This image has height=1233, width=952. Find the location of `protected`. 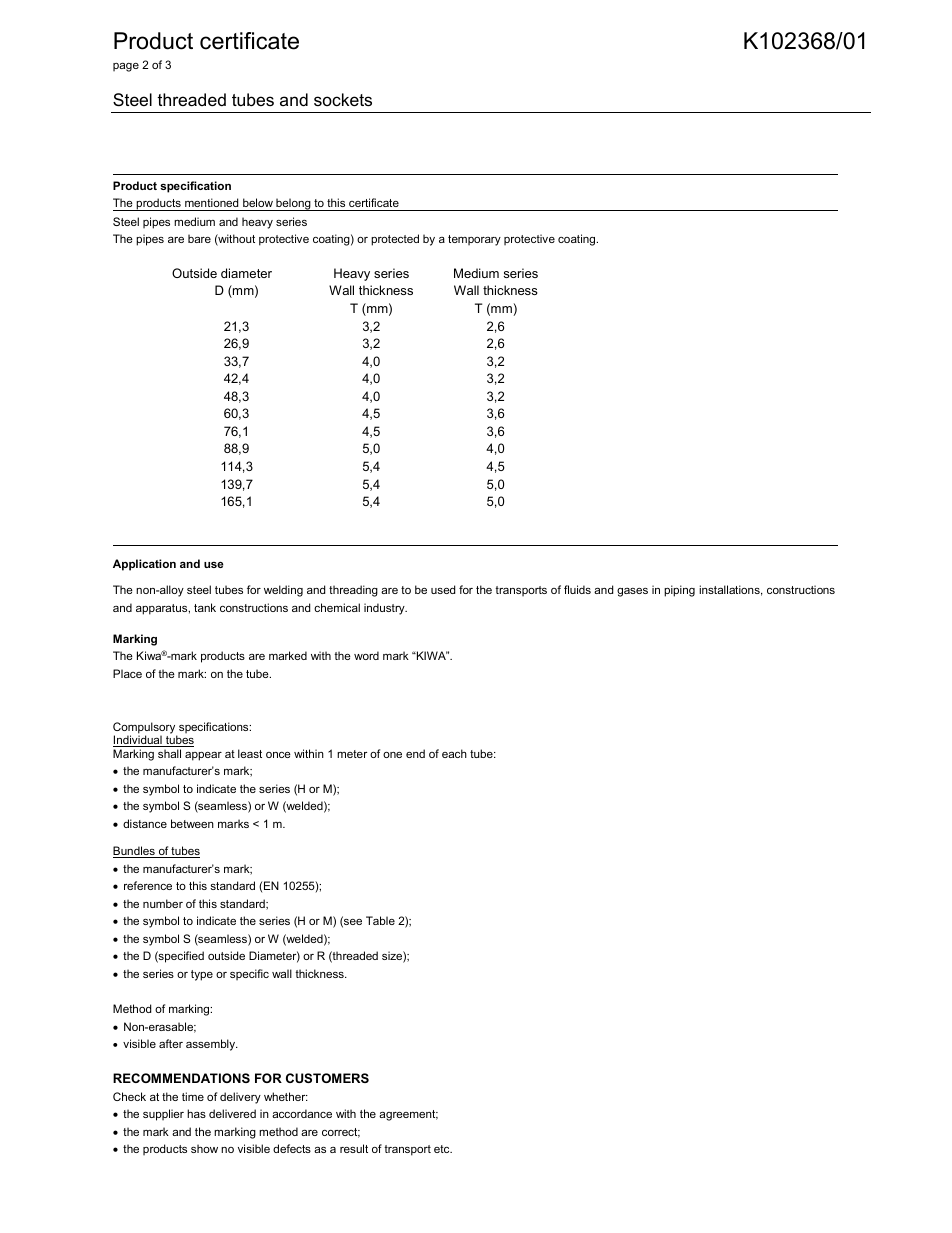

protected is located at coordinates (395, 240).
